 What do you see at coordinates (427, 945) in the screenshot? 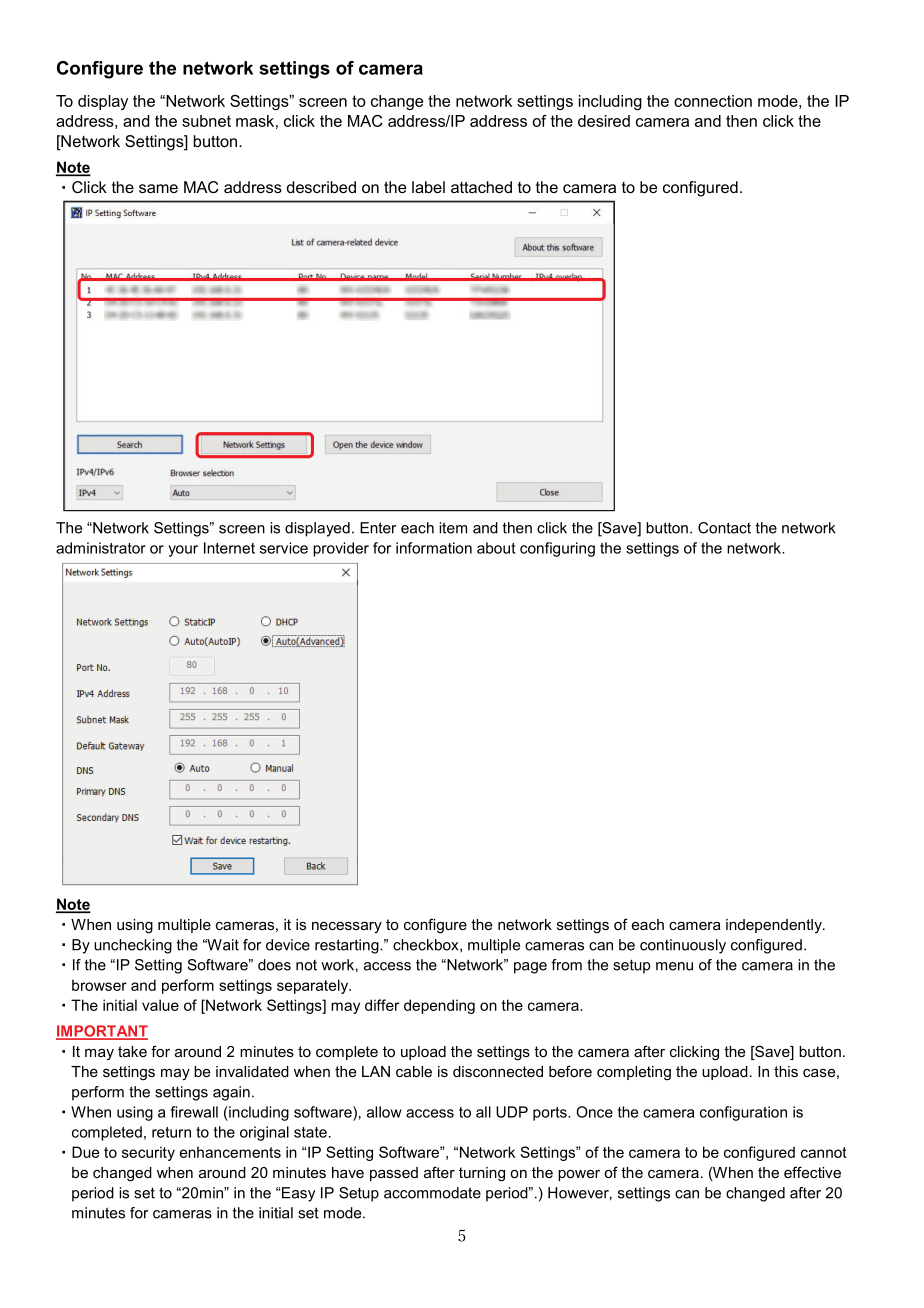
I see `checkbox` at bounding box center [427, 945].
